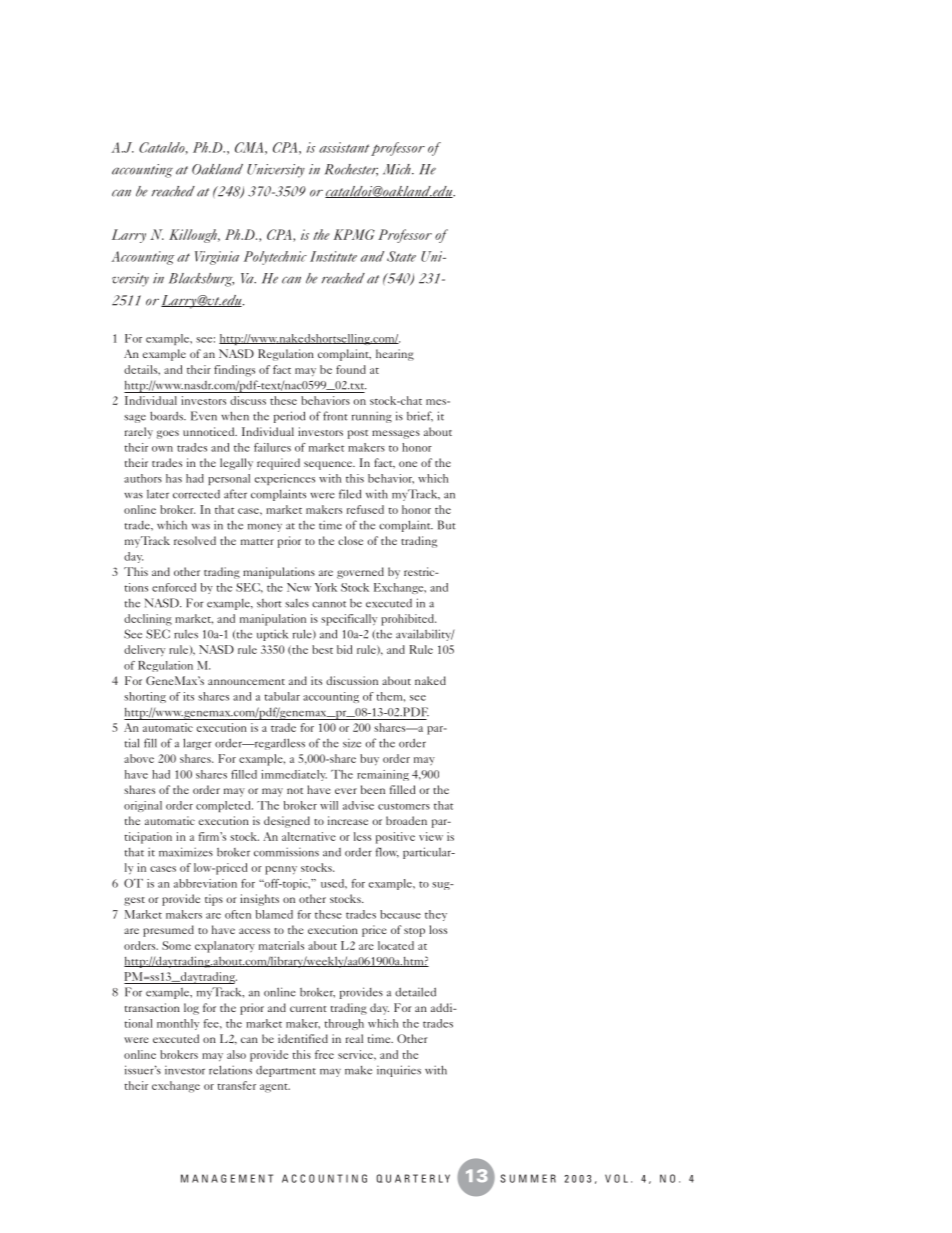  What do you see at coordinates (191, 1009) in the page?
I see `log` at bounding box center [191, 1009].
